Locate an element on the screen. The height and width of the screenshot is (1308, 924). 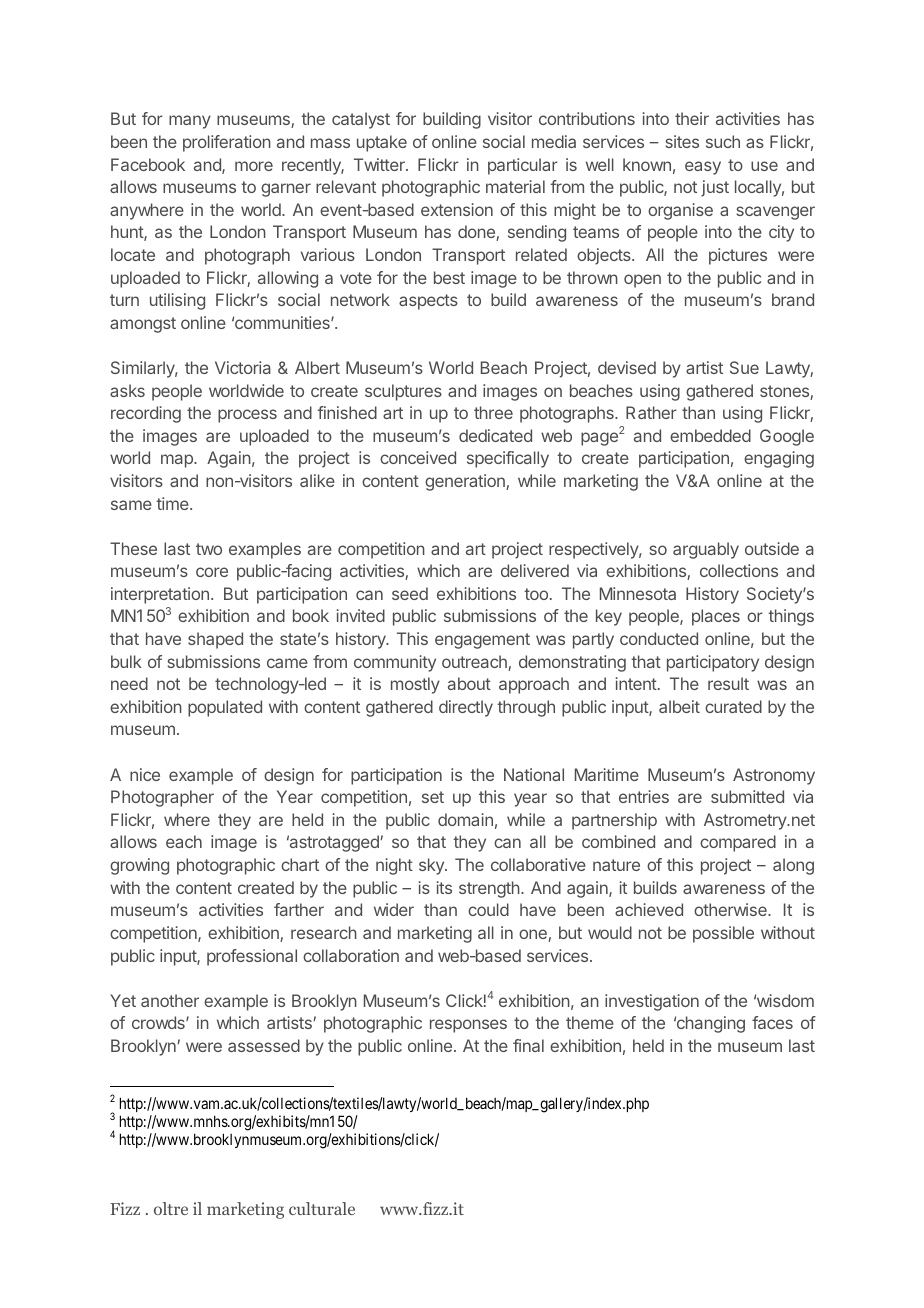
another is located at coordinates (170, 1000).
